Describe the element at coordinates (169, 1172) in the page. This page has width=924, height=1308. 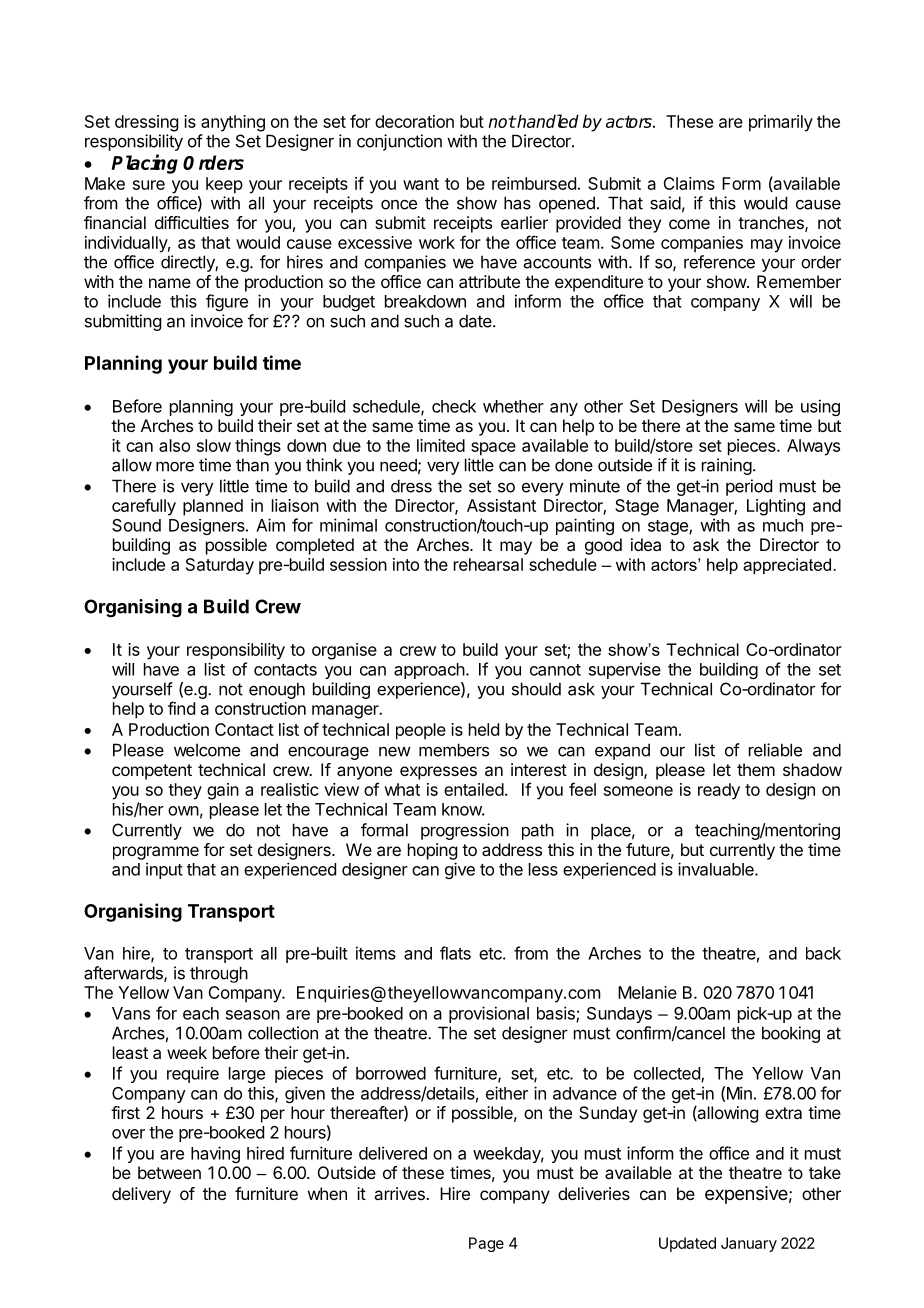
I see `between` at that location.
